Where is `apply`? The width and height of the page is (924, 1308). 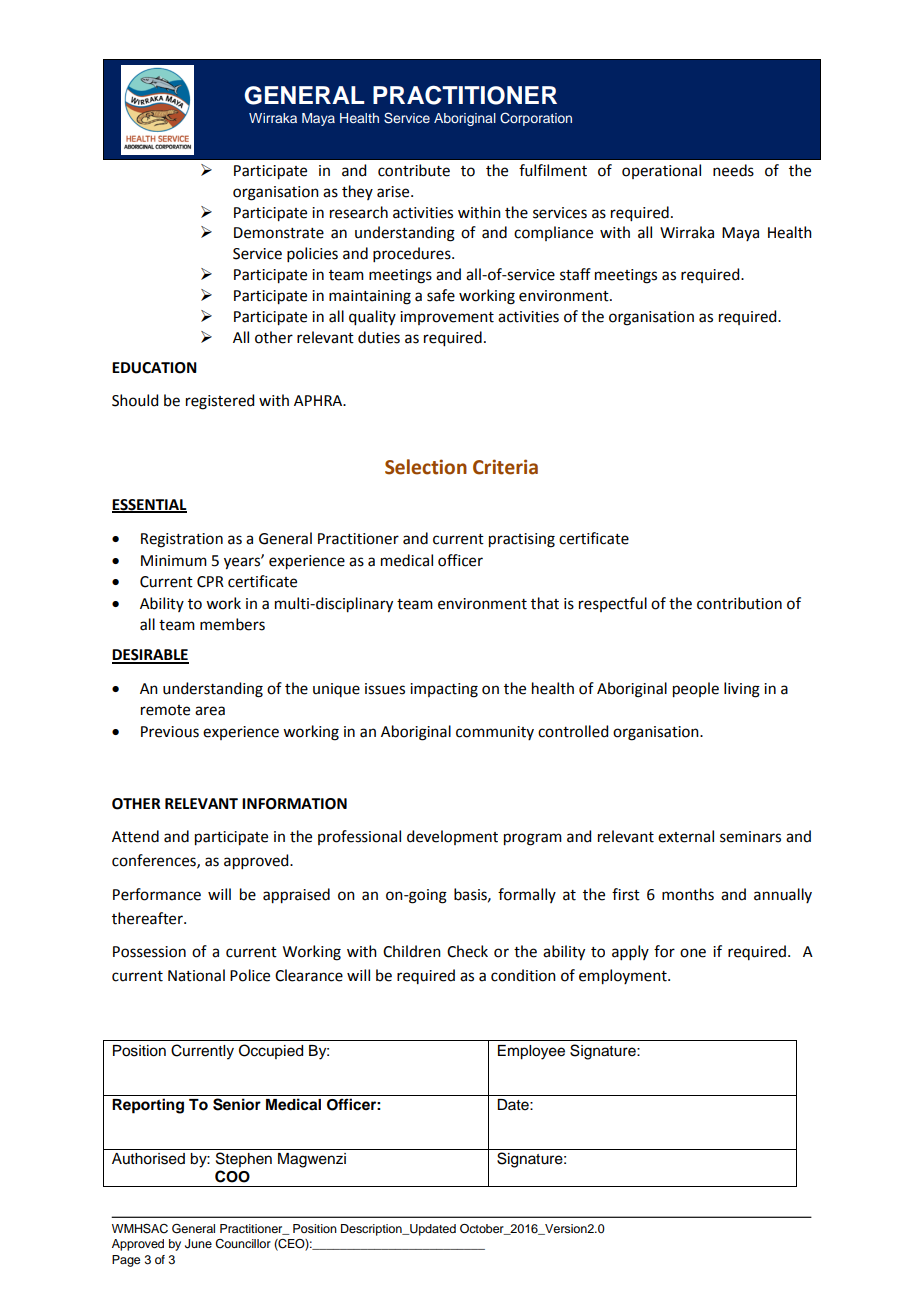
apply is located at coordinates (630, 952).
